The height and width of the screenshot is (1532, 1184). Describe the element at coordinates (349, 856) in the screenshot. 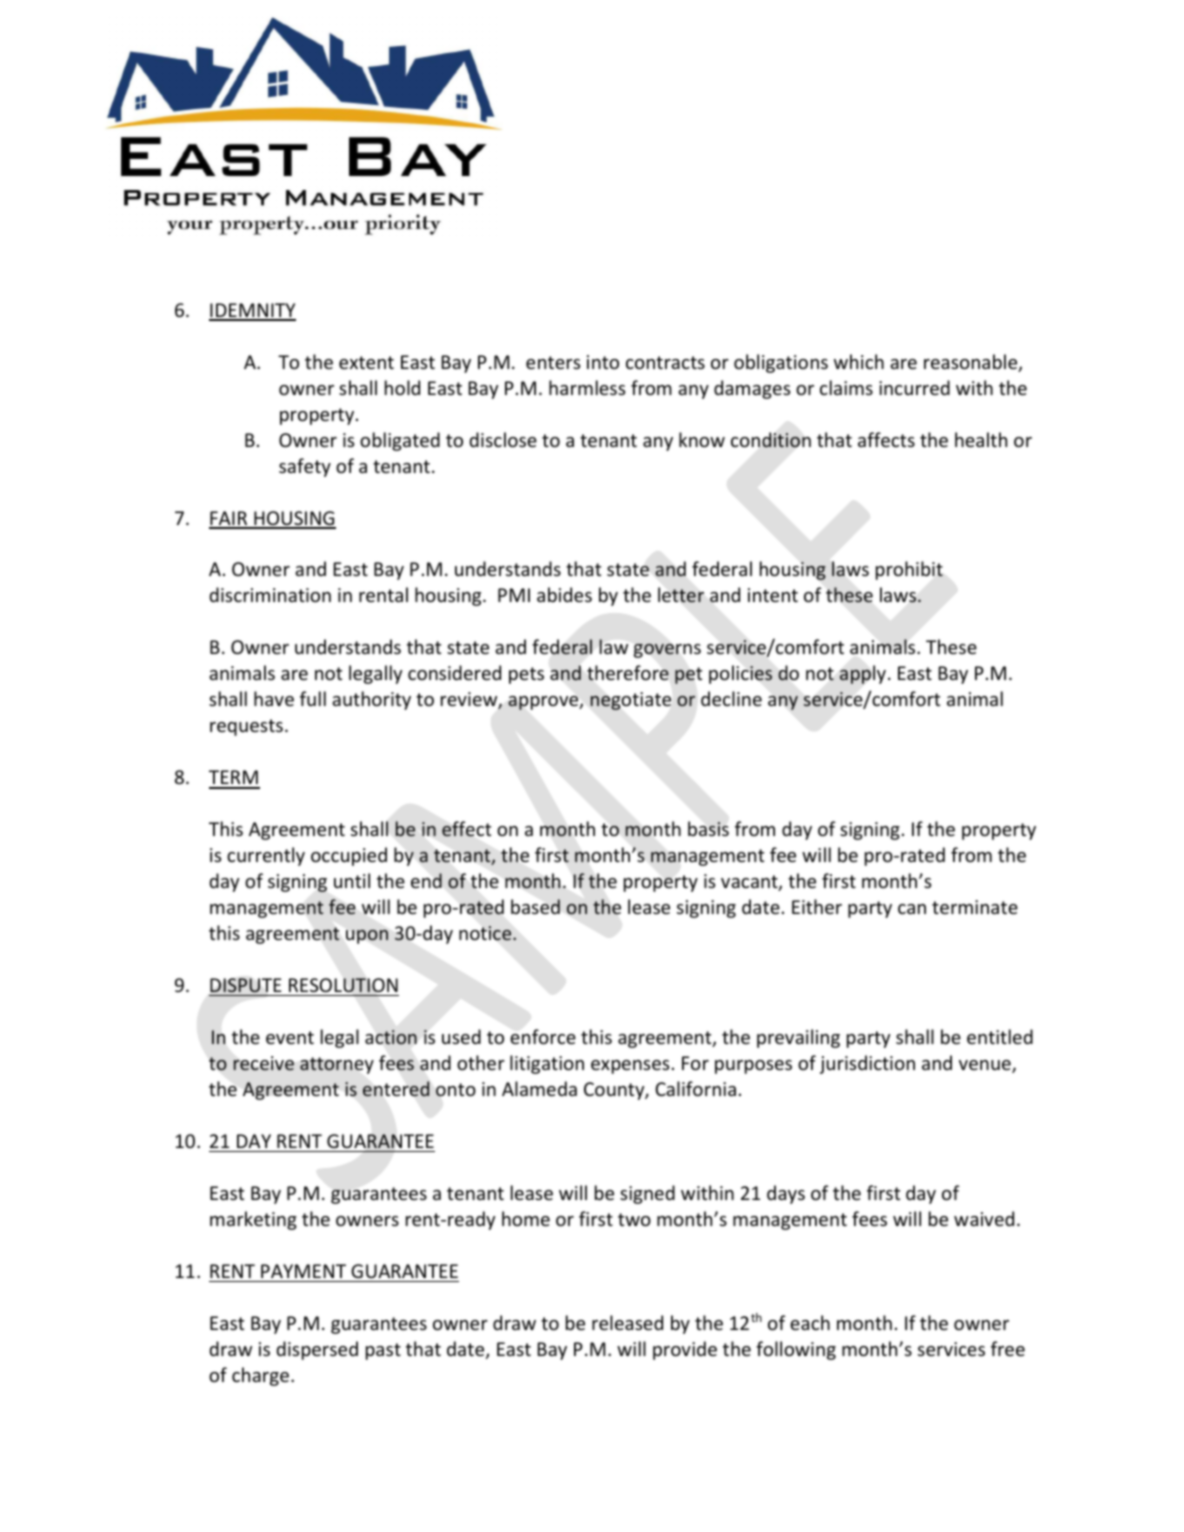

I see `occupied` at that location.
